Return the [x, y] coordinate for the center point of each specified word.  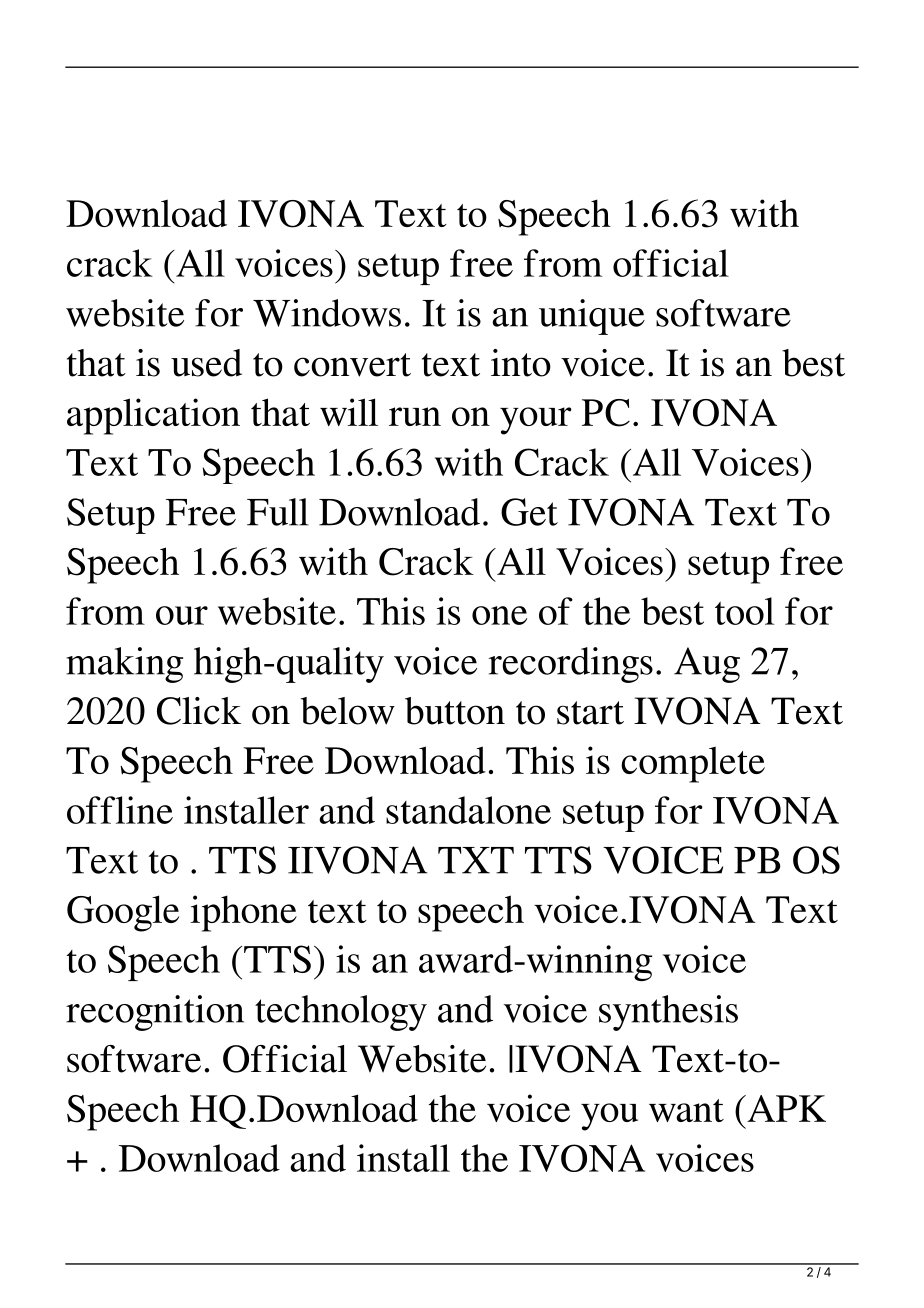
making [124, 665]
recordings [571, 665]
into [521, 363]
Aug [707, 665]
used [206, 363]
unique [592, 317]
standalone [468, 810]
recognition [155, 1013]
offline [120, 810]
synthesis [668, 1013]
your [536, 421]
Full [278, 512]
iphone [243, 913]
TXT [476, 860]
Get [529, 512]
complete [693, 764]
